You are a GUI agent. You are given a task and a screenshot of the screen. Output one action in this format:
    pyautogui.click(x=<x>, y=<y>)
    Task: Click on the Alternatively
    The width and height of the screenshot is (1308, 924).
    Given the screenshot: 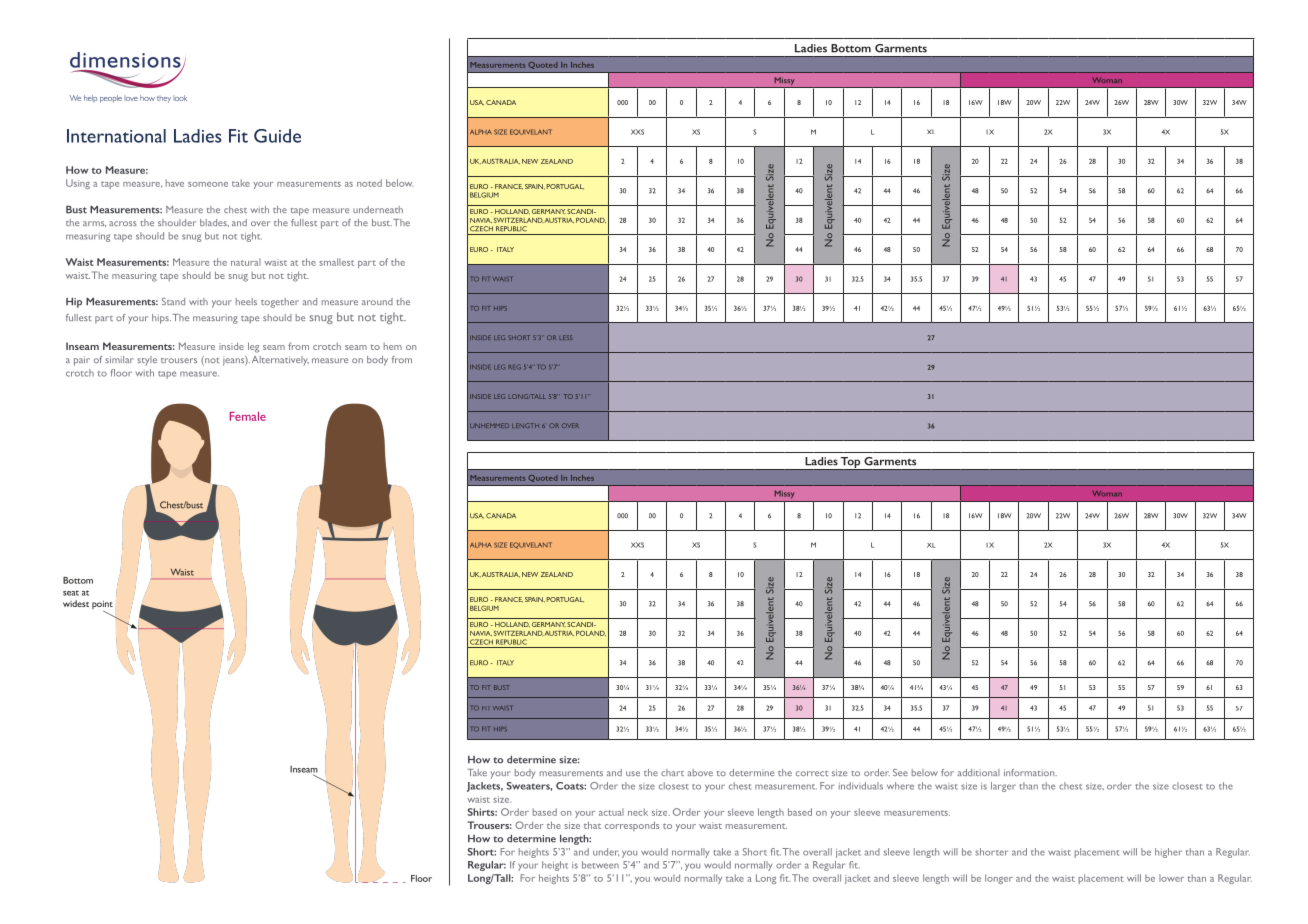 What is the action you would take?
    pyautogui.click(x=280, y=361)
